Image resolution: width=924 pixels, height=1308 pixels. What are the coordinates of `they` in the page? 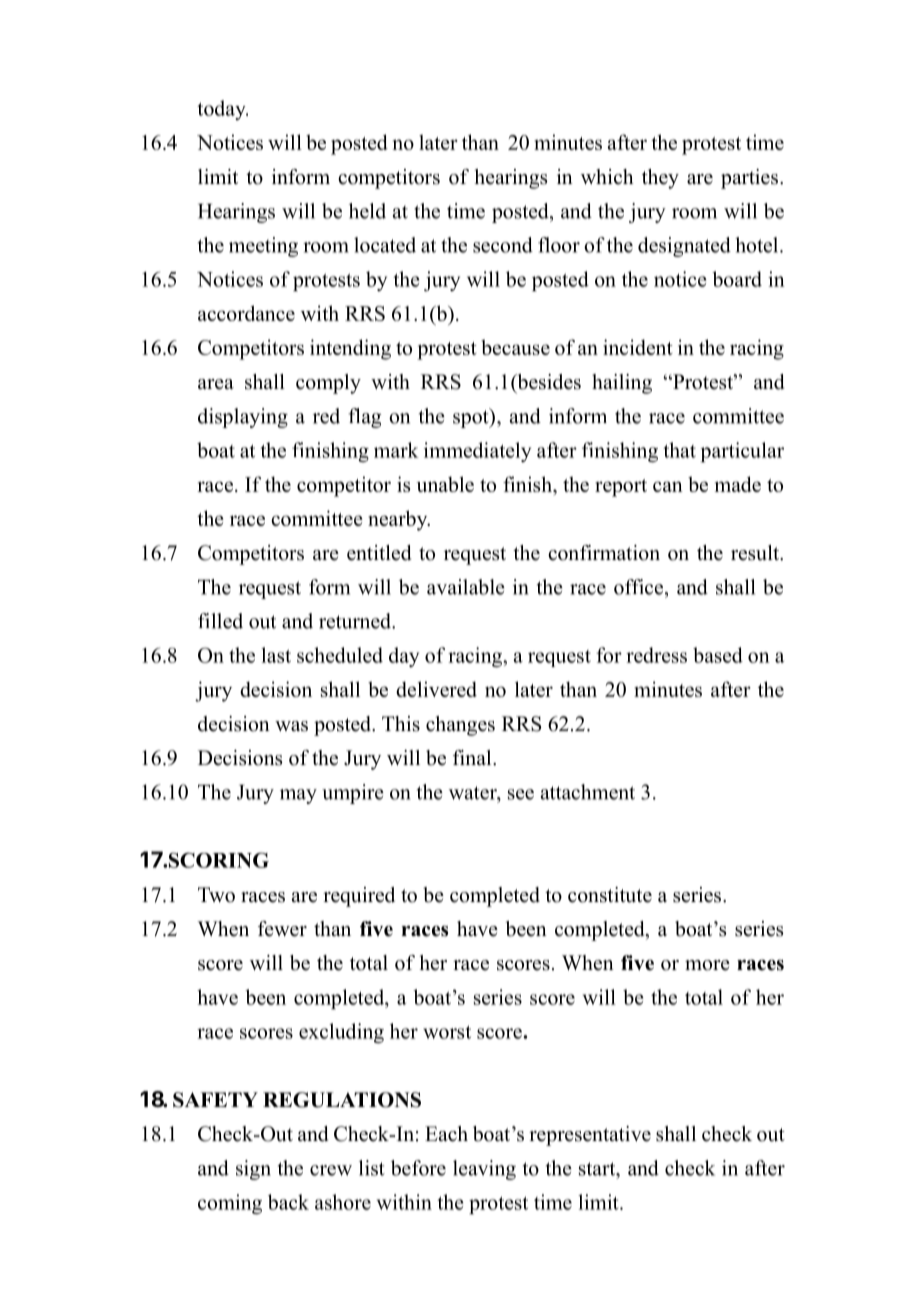 It's located at (660, 179).
